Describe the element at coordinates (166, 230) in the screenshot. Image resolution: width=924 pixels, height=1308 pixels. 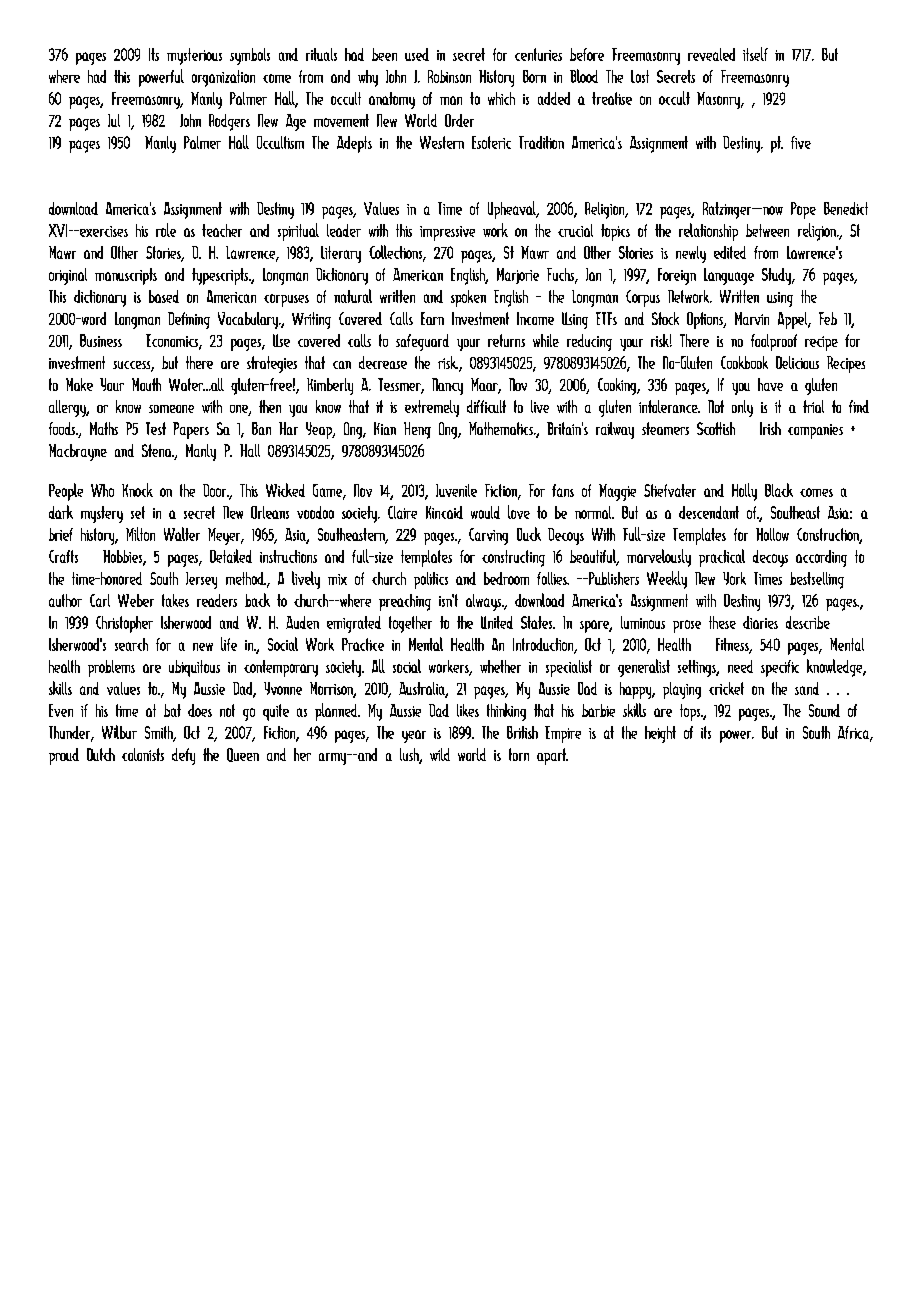
I see `role` at that location.
